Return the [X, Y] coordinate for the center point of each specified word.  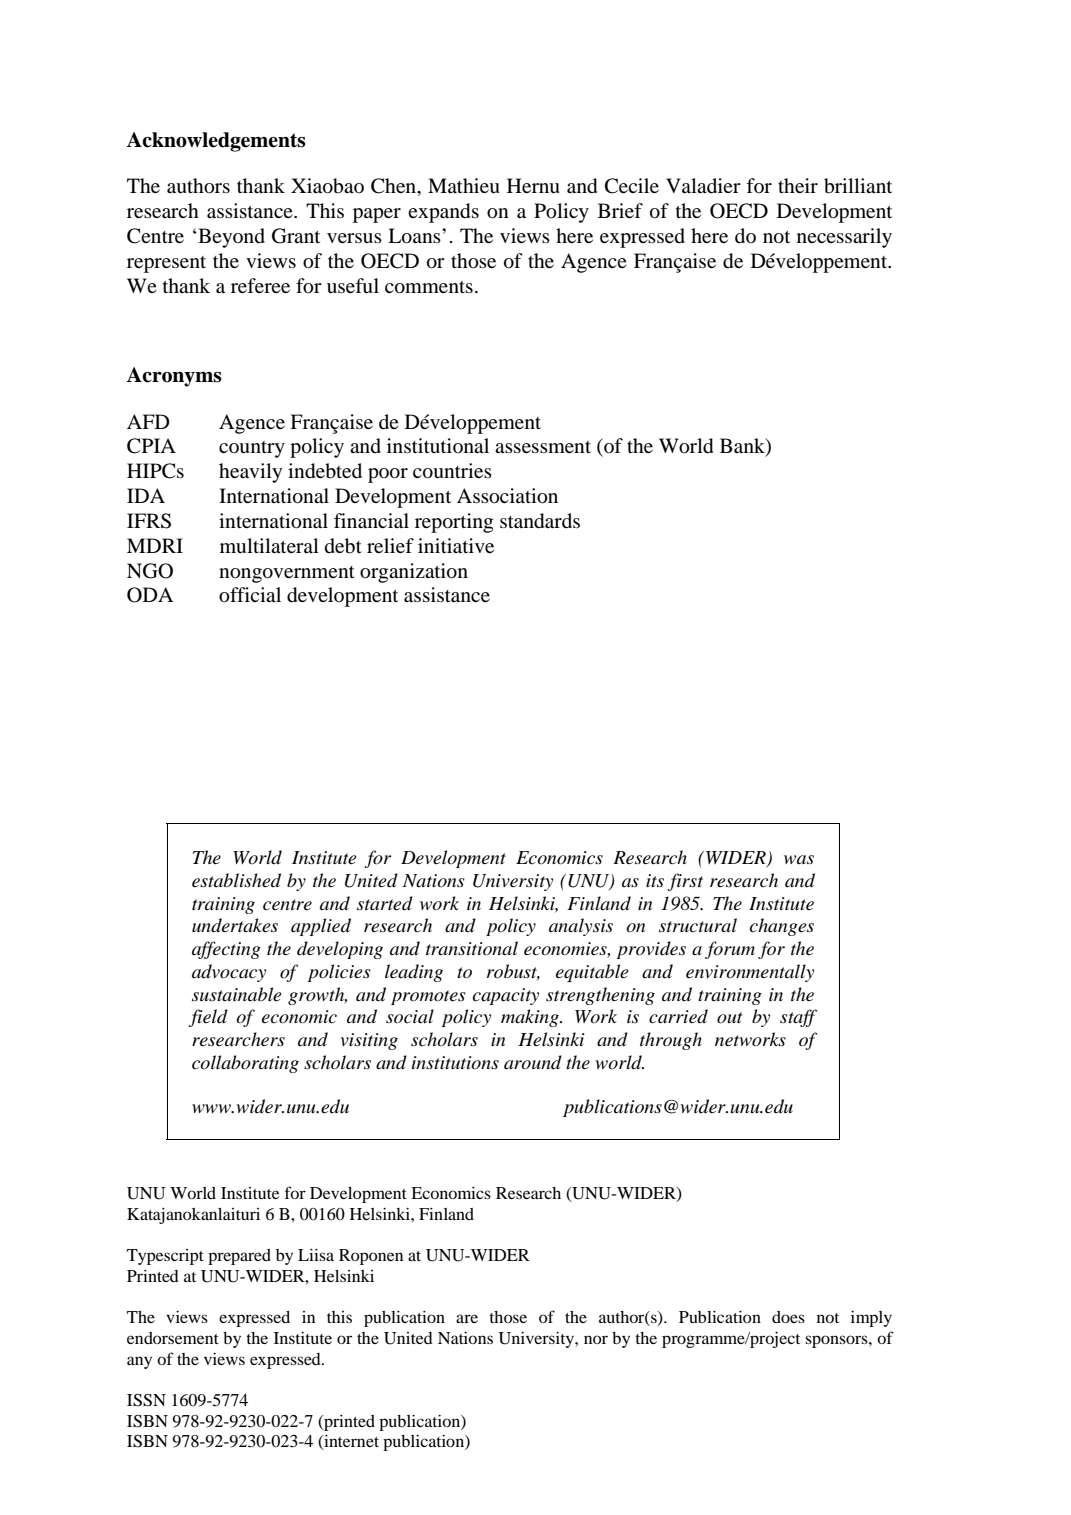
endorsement [173, 1338]
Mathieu [464, 186]
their [798, 185]
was [799, 859]
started [385, 903]
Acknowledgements [216, 142]
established [236, 880]
